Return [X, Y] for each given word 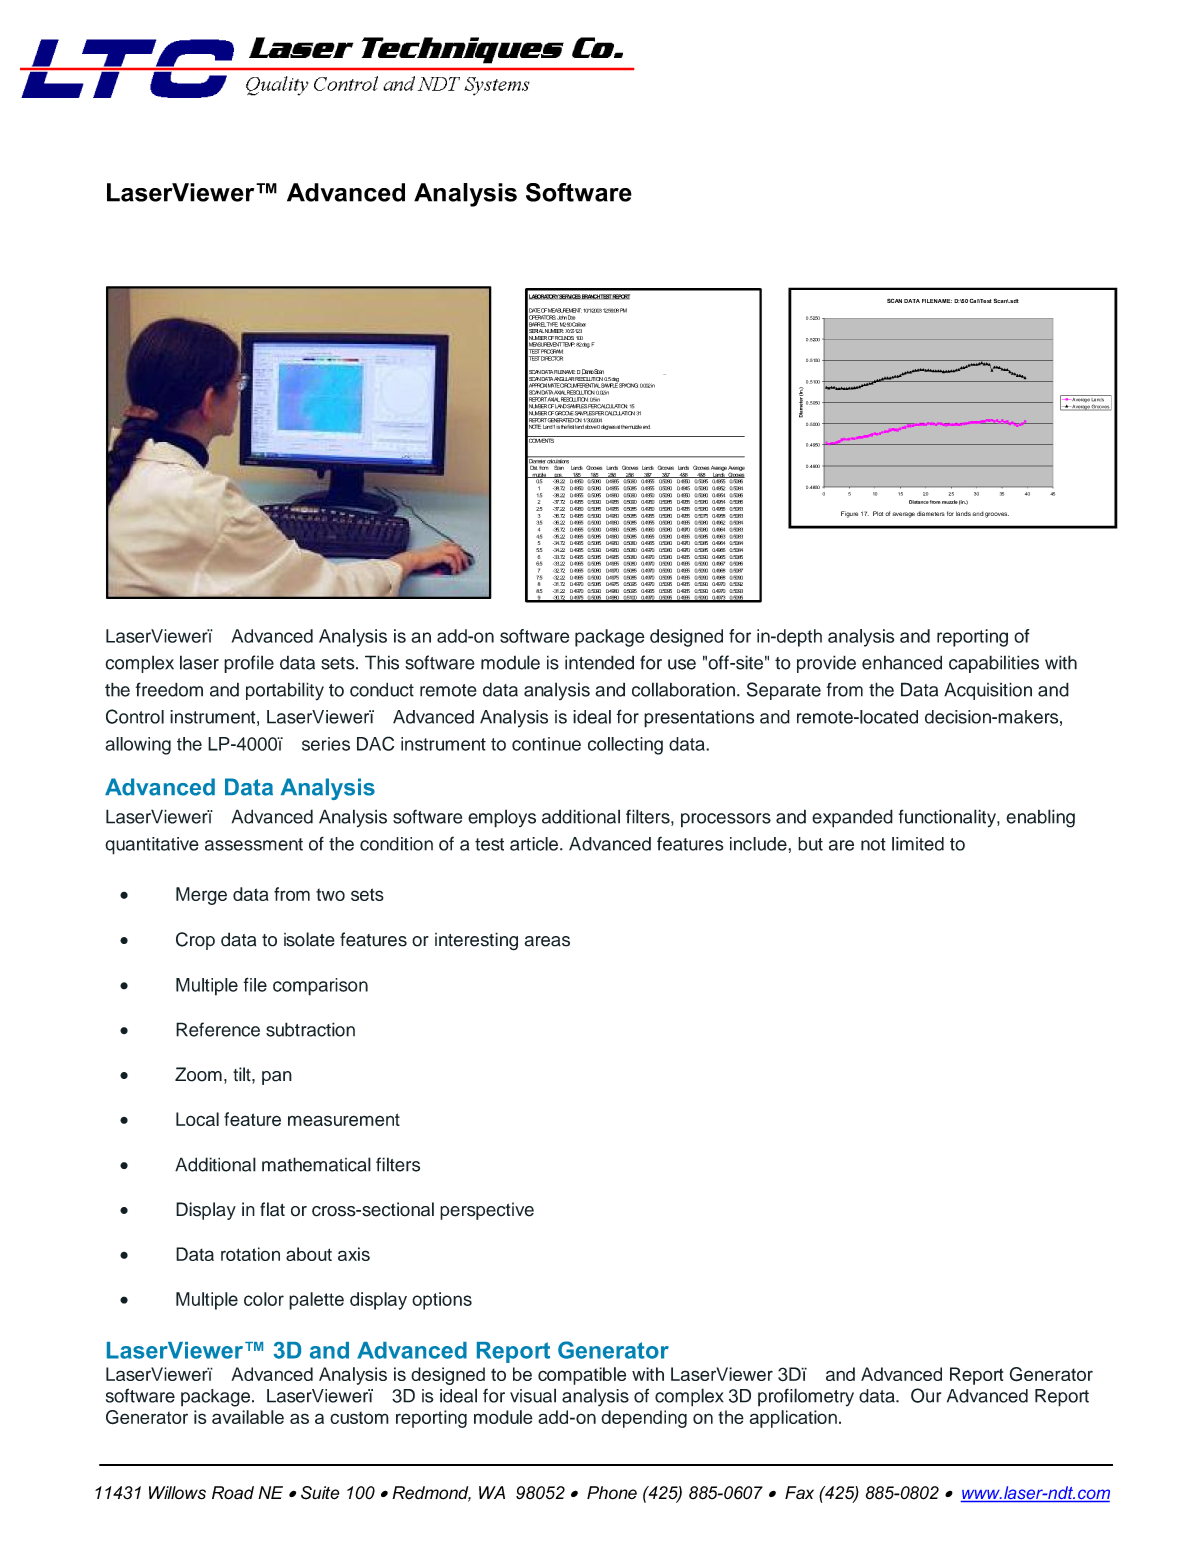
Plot [878, 513]
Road [233, 1493]
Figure [849, 514]
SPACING [628, 384]
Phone [612, 1493]
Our [926, 1395]
